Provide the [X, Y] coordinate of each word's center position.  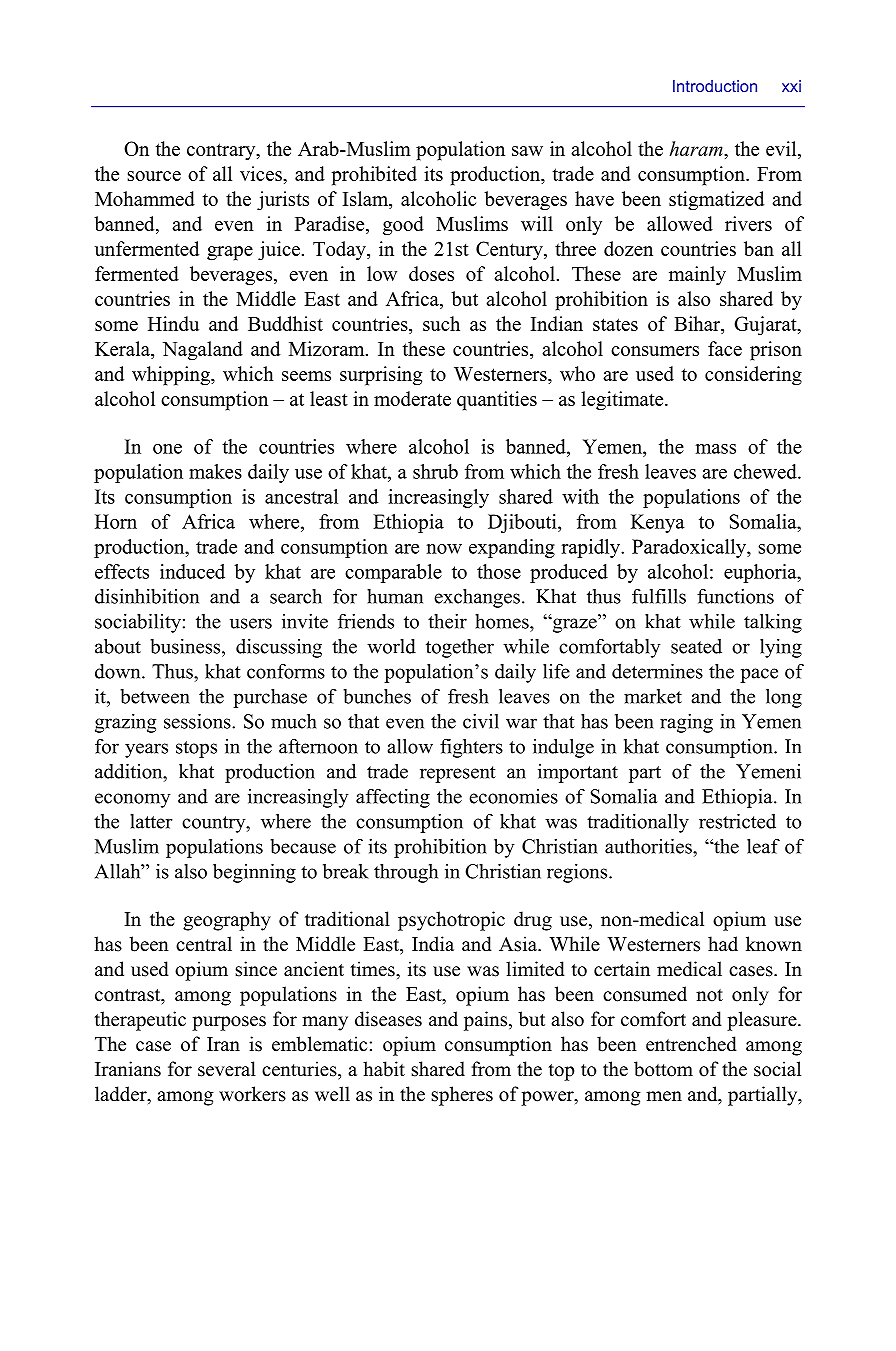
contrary [222, 151]
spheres [462, 1096]
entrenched [691, 1044]
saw [527, 151]
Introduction [715, 86]
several [227, 1069]
